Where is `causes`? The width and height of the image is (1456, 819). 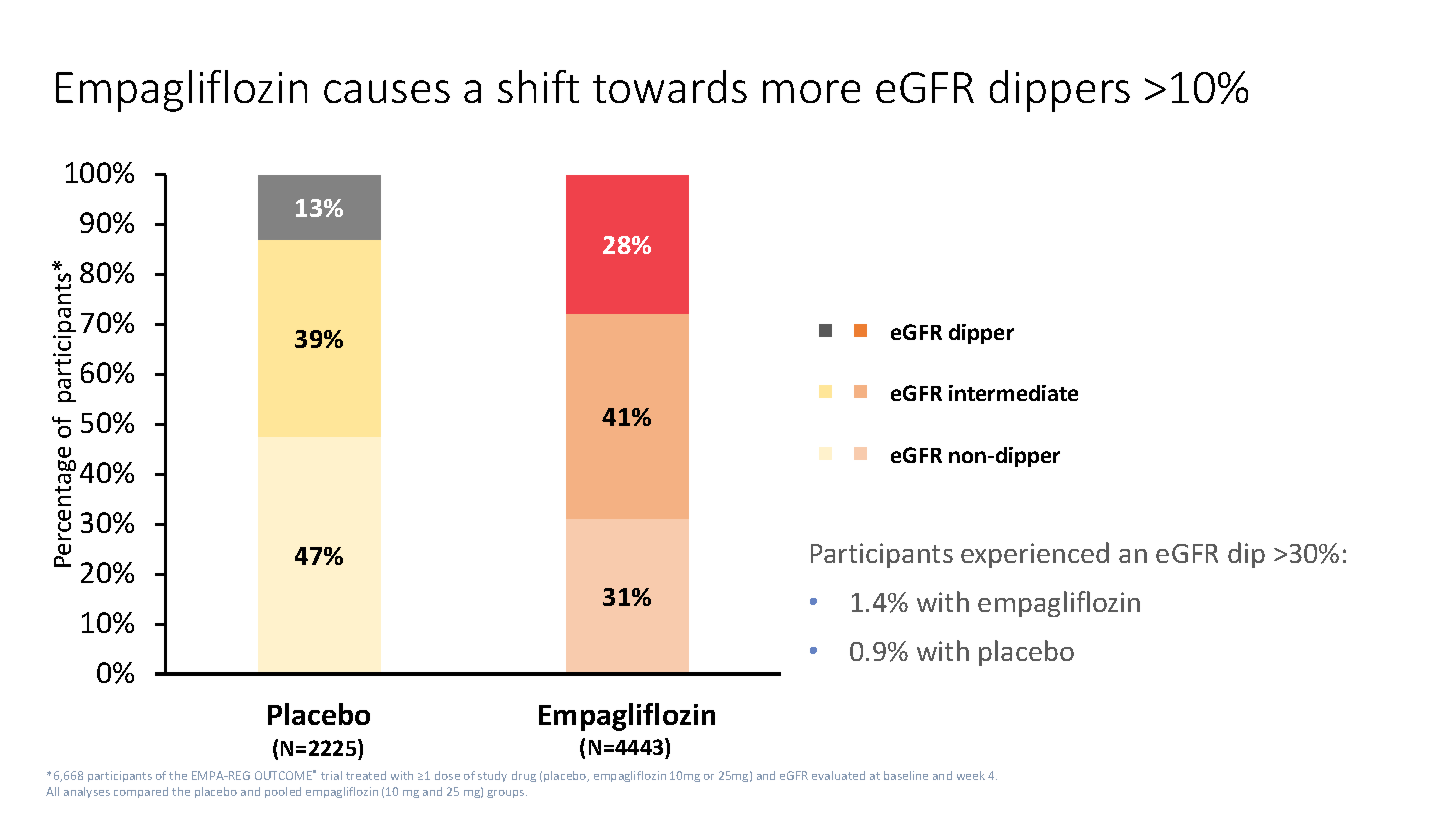 causes is located at coordinates (387, 91).
